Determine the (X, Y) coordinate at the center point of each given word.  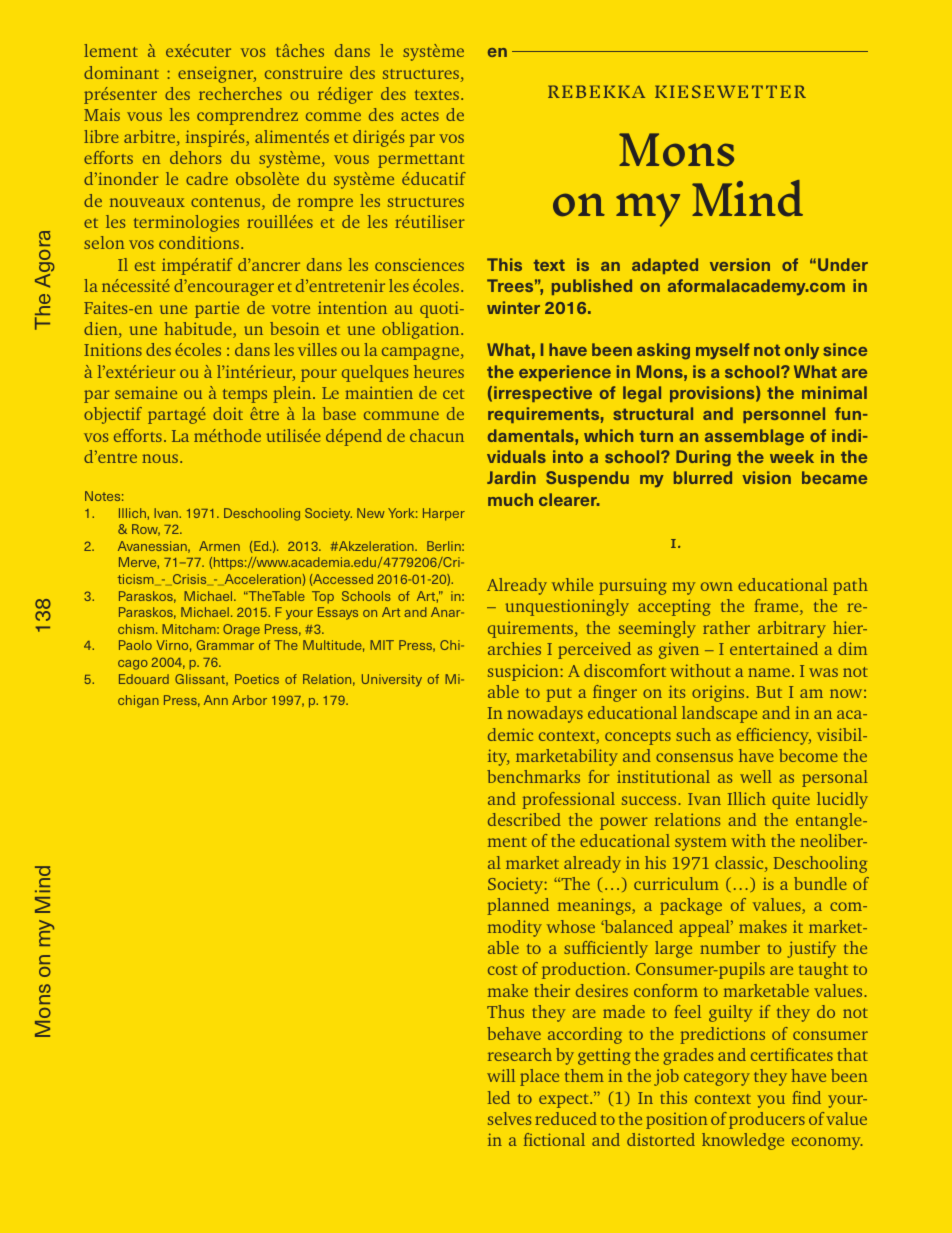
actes (420, 116)
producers (767, 1120)
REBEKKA (596, 91)
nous (161, 458)
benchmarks (533, 776)
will (501, 1075)
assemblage (754, 437)
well (756, 776)
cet (453, 394)
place (539, 1077)
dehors (195, 157)
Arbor (249, 700)
